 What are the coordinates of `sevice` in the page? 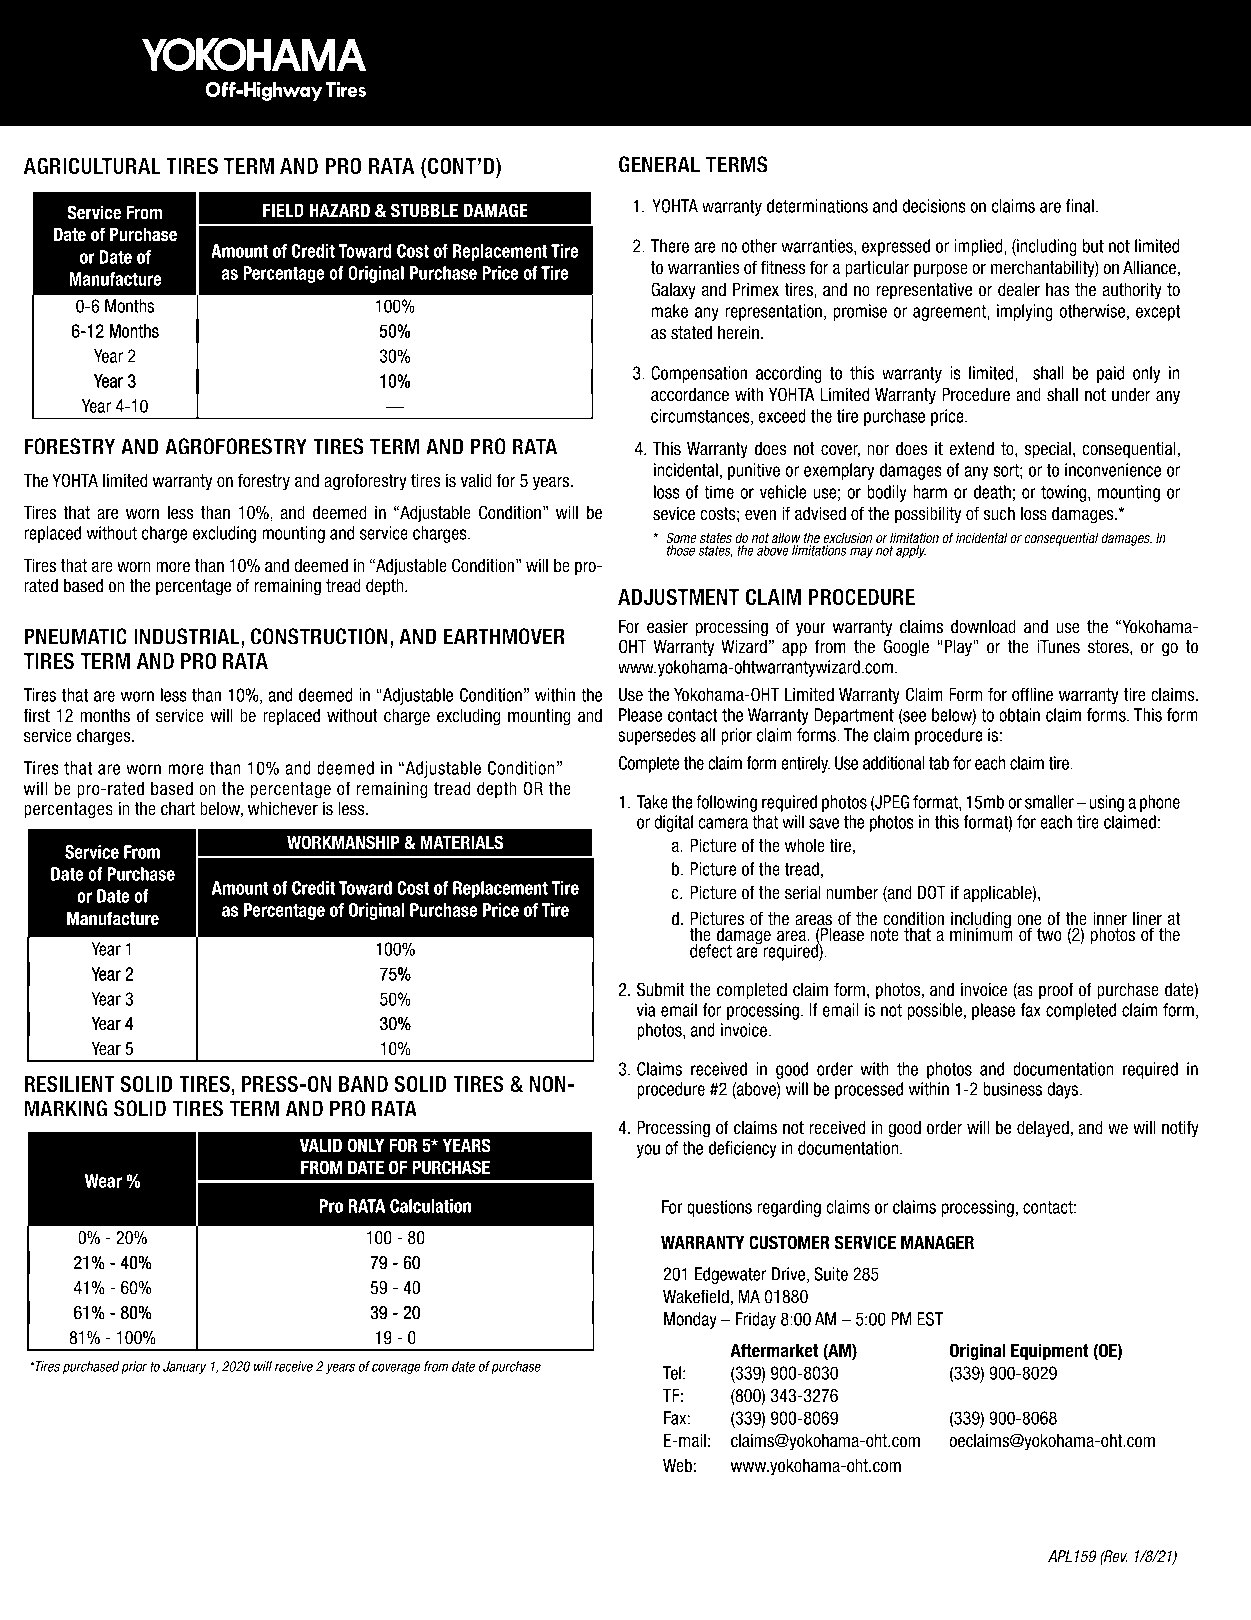 It's located at (674, 514).
